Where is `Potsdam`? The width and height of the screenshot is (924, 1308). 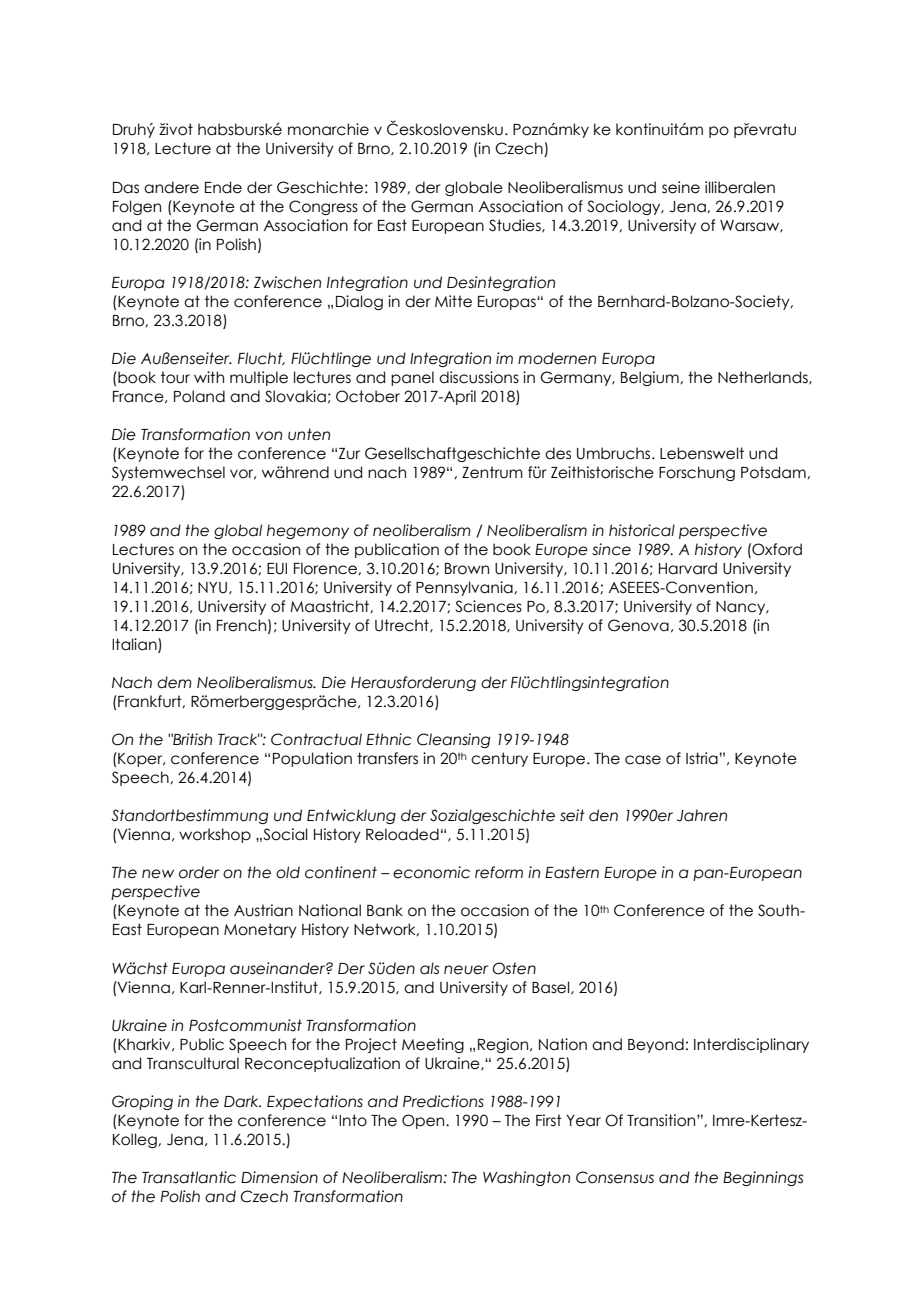
Potsdam is located at coordinates (774, 472).
